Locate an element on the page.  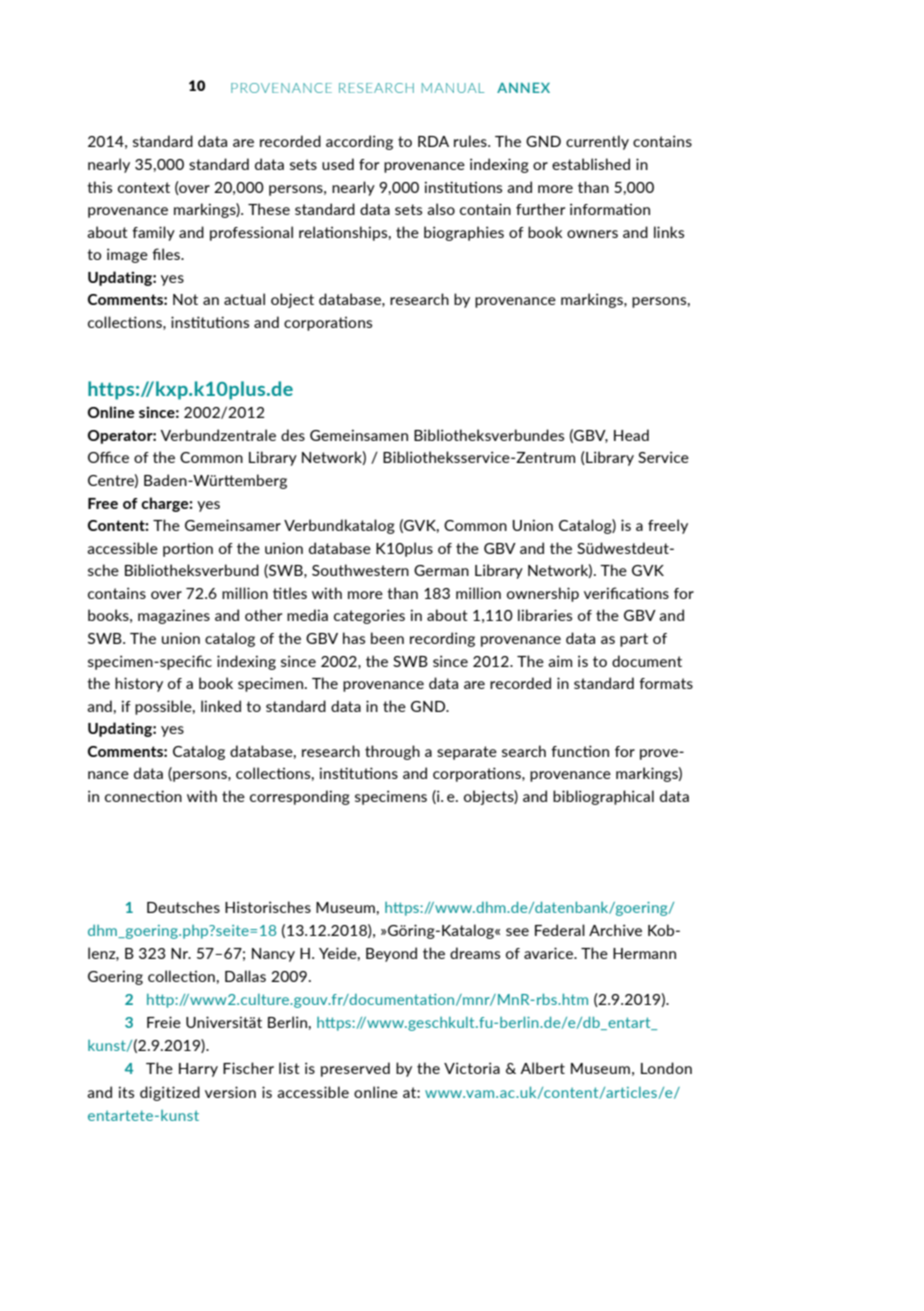
function is located at coordinates (580, 751).
